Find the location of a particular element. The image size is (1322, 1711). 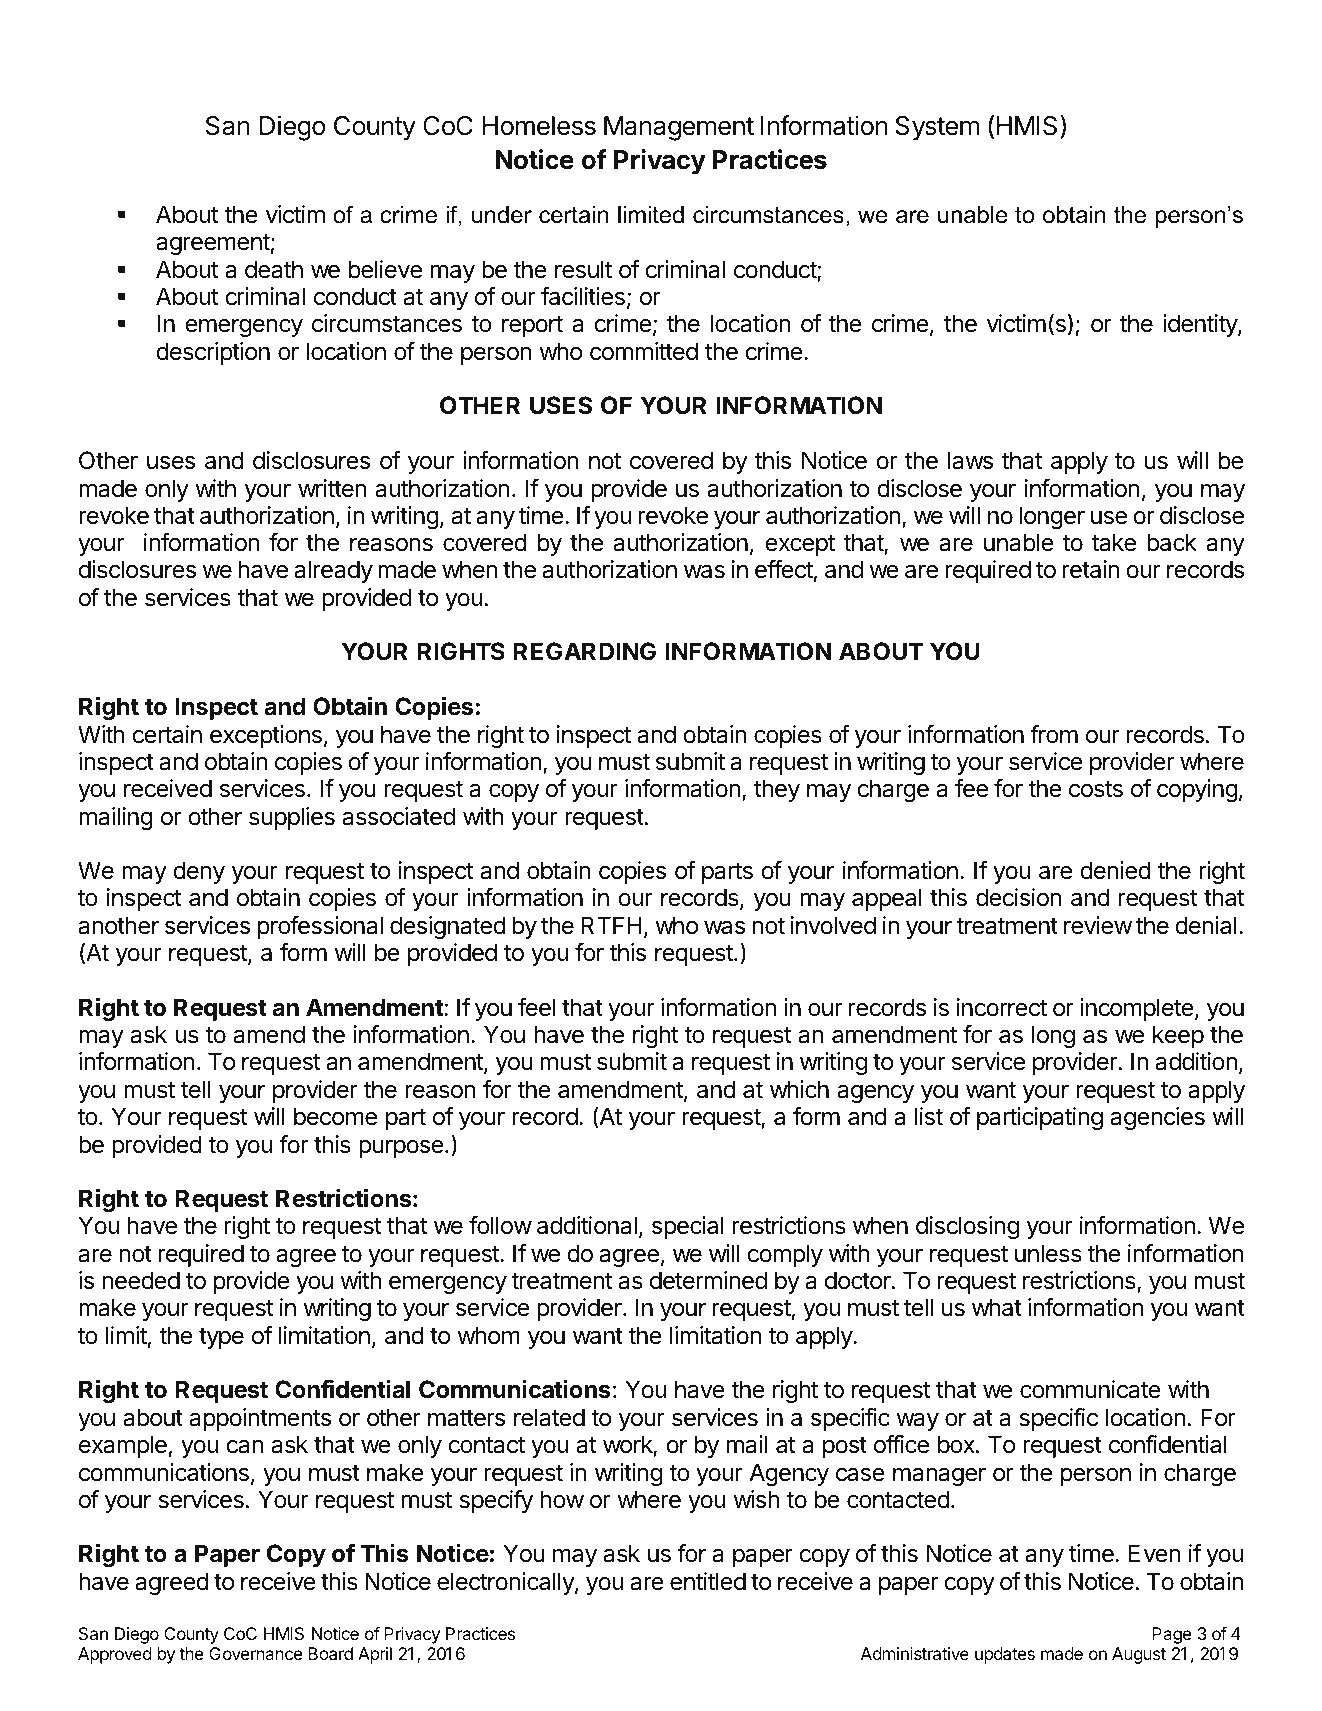

denied is located at coordinates (1115, 870).
